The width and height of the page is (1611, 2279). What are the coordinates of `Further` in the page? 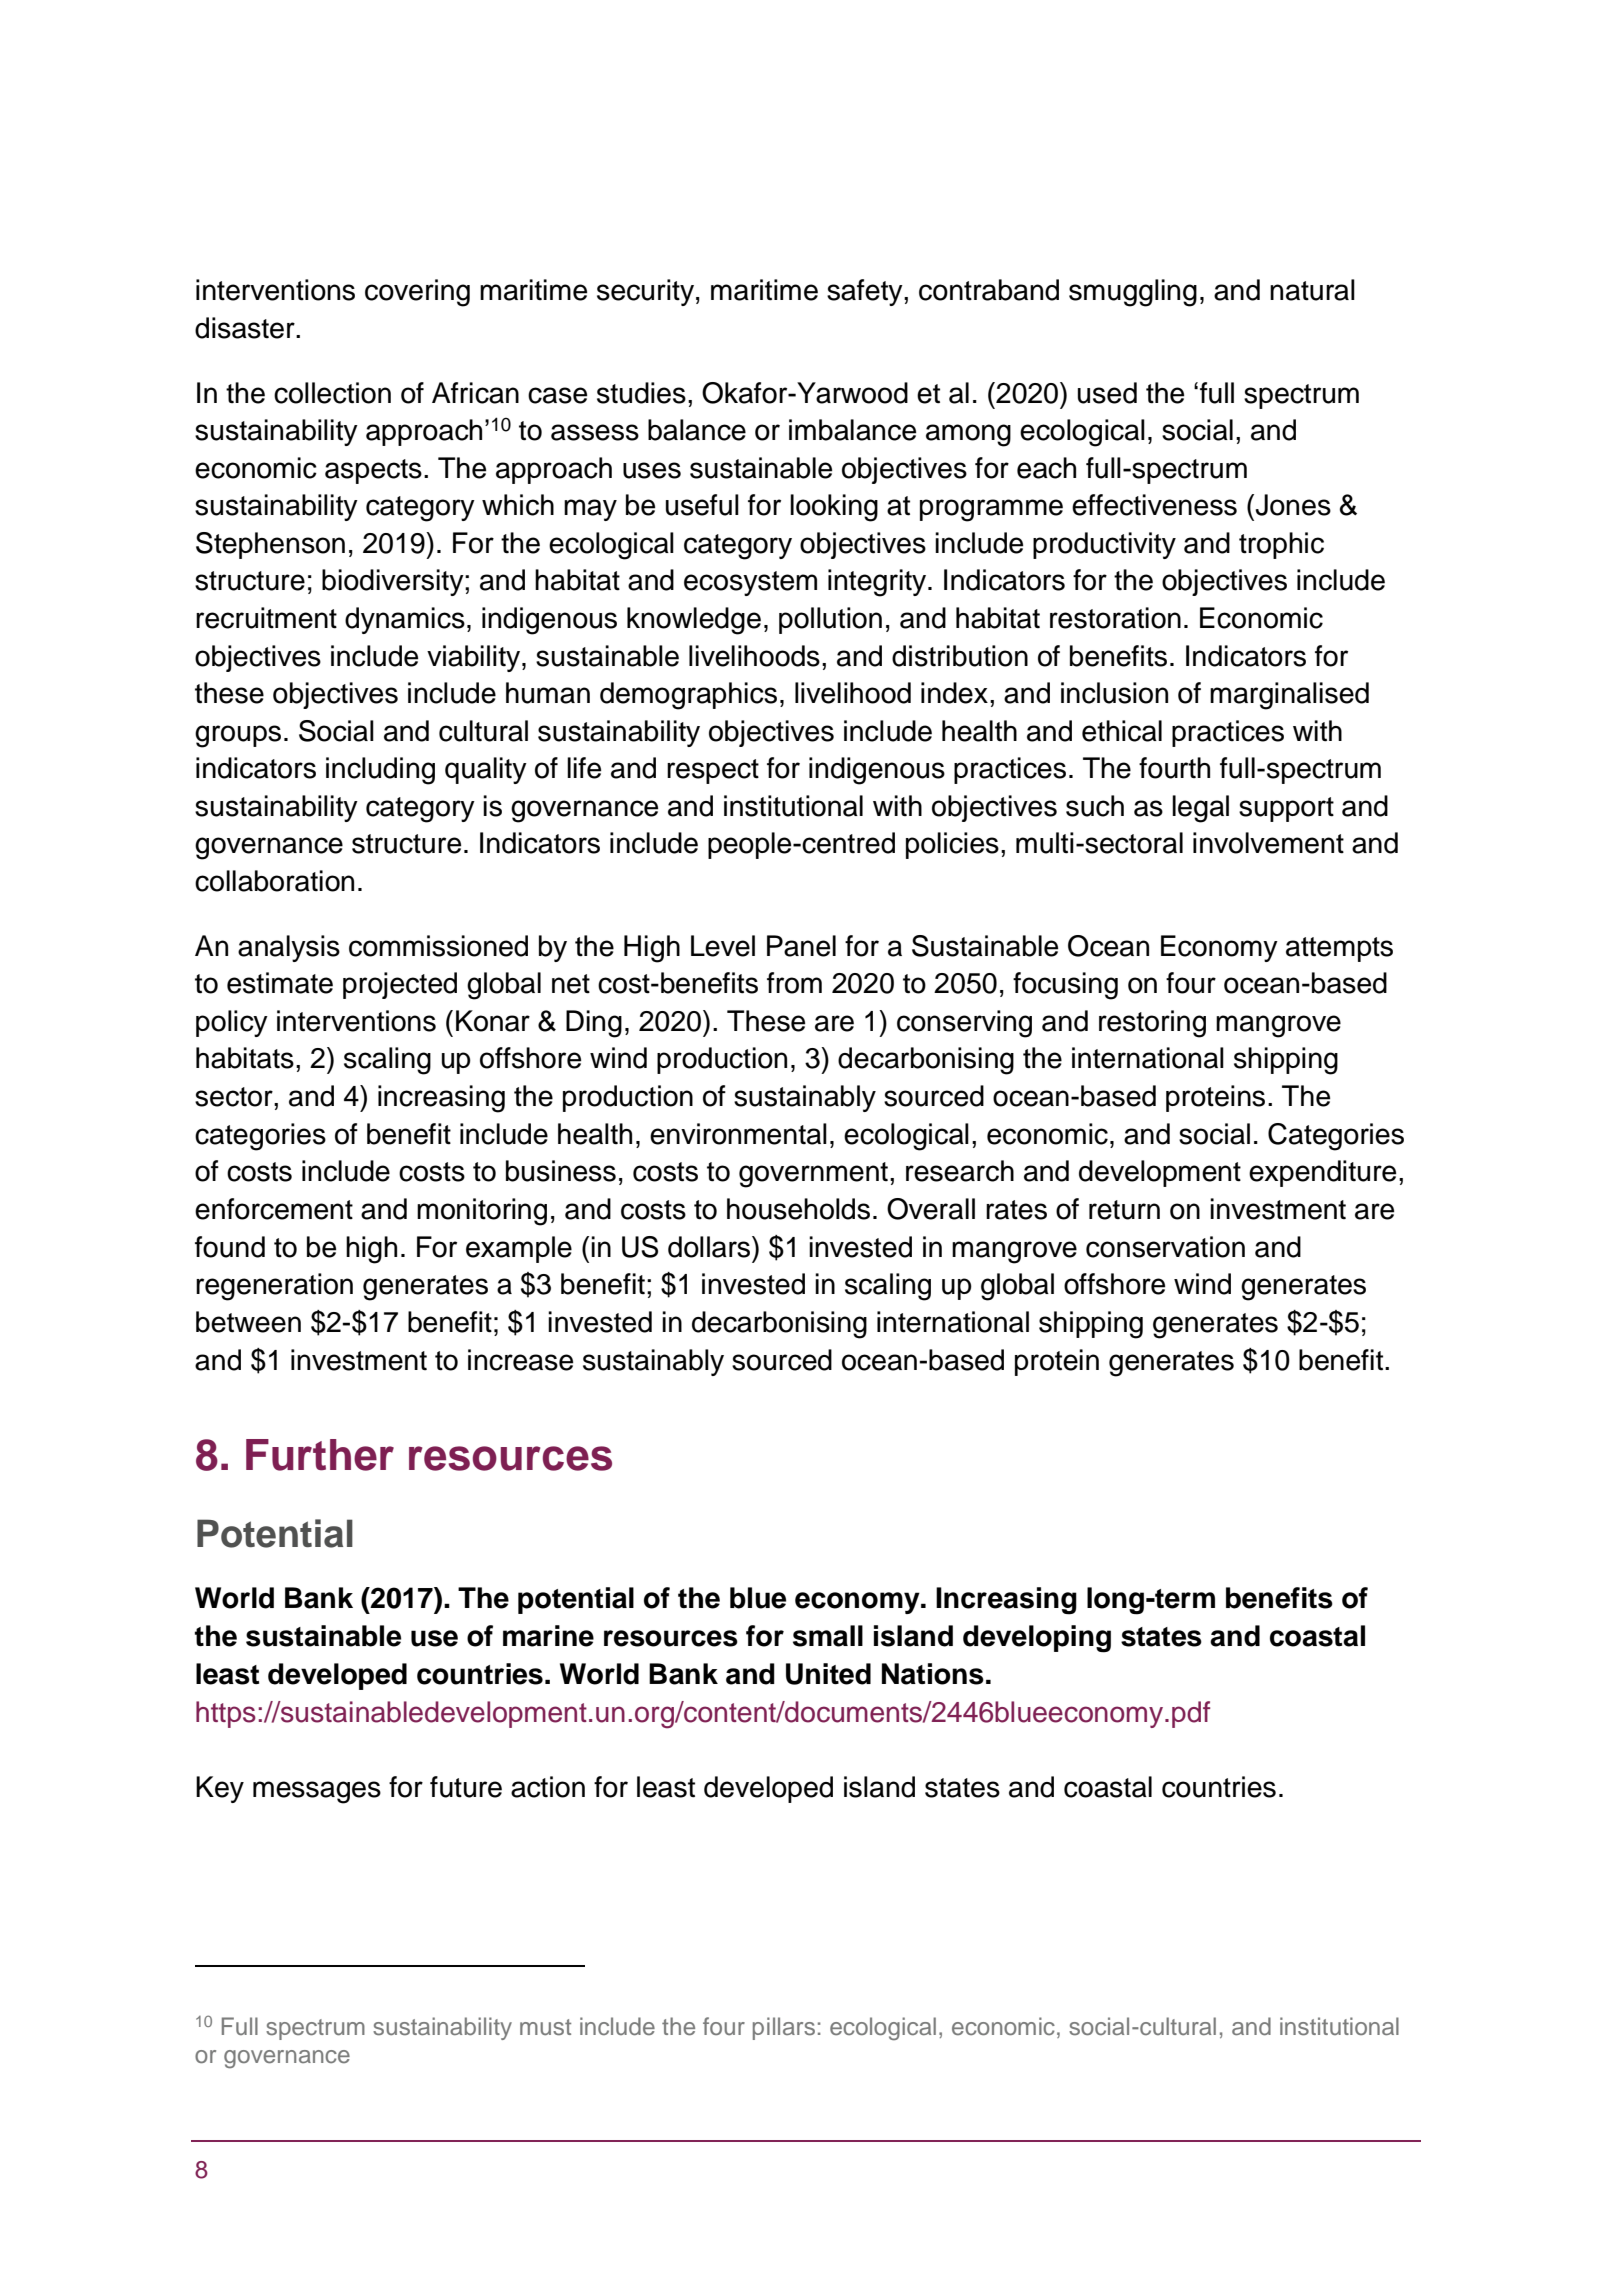 It's located at (320, 1455).
